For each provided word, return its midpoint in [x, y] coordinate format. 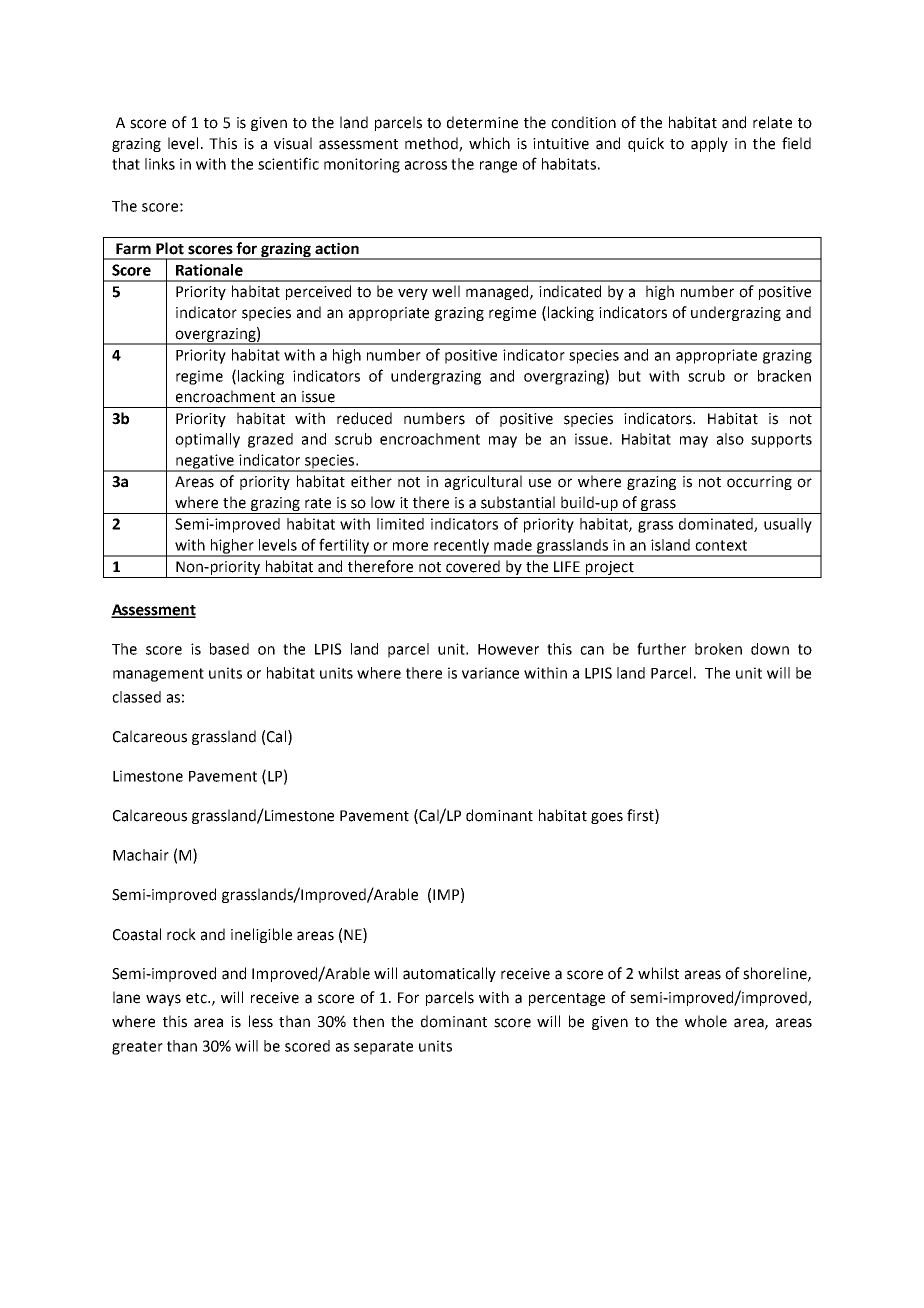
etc [197, 998]
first [641, 816]
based [229, 649]
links [160, 164]
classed [136, 697]
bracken [784, 376]
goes [607, 818]
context [721, 545]
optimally [207, 440]
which [489, 143]
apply [709, 144]
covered [473, 566]
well [446, 291]
